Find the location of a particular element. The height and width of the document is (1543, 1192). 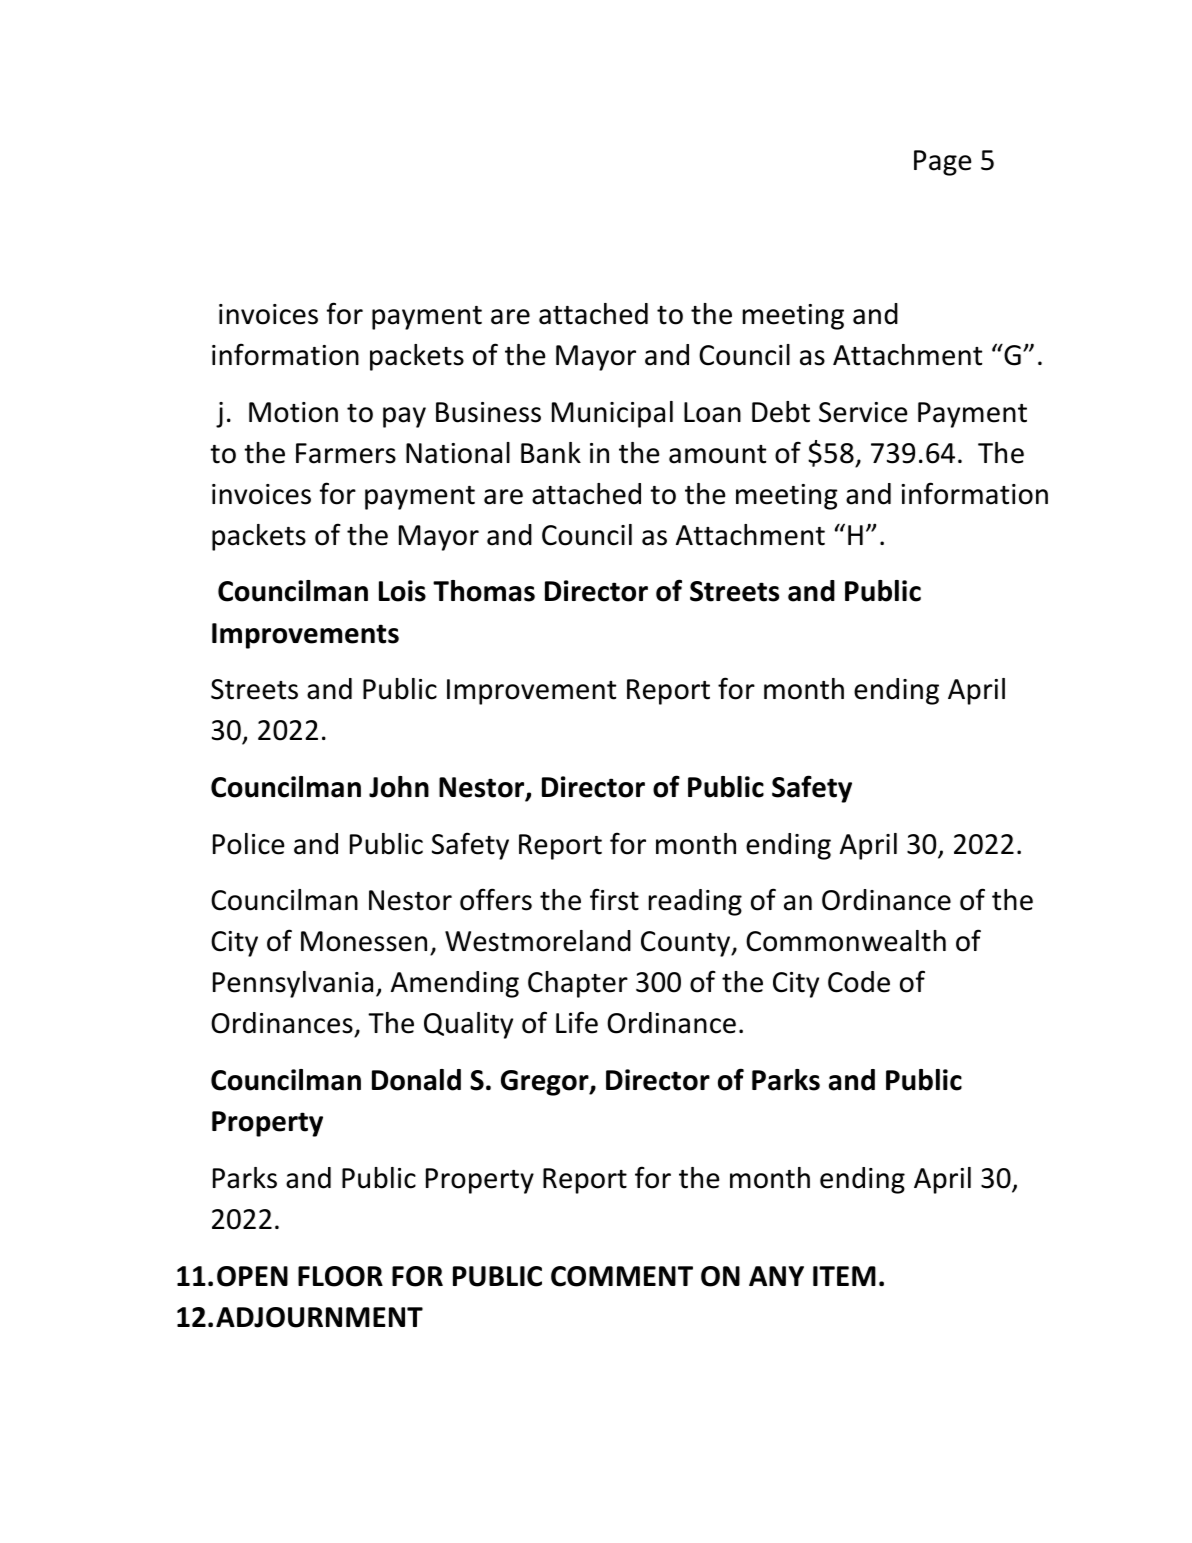

FLOOR is located at coordinates (340, 1276).
